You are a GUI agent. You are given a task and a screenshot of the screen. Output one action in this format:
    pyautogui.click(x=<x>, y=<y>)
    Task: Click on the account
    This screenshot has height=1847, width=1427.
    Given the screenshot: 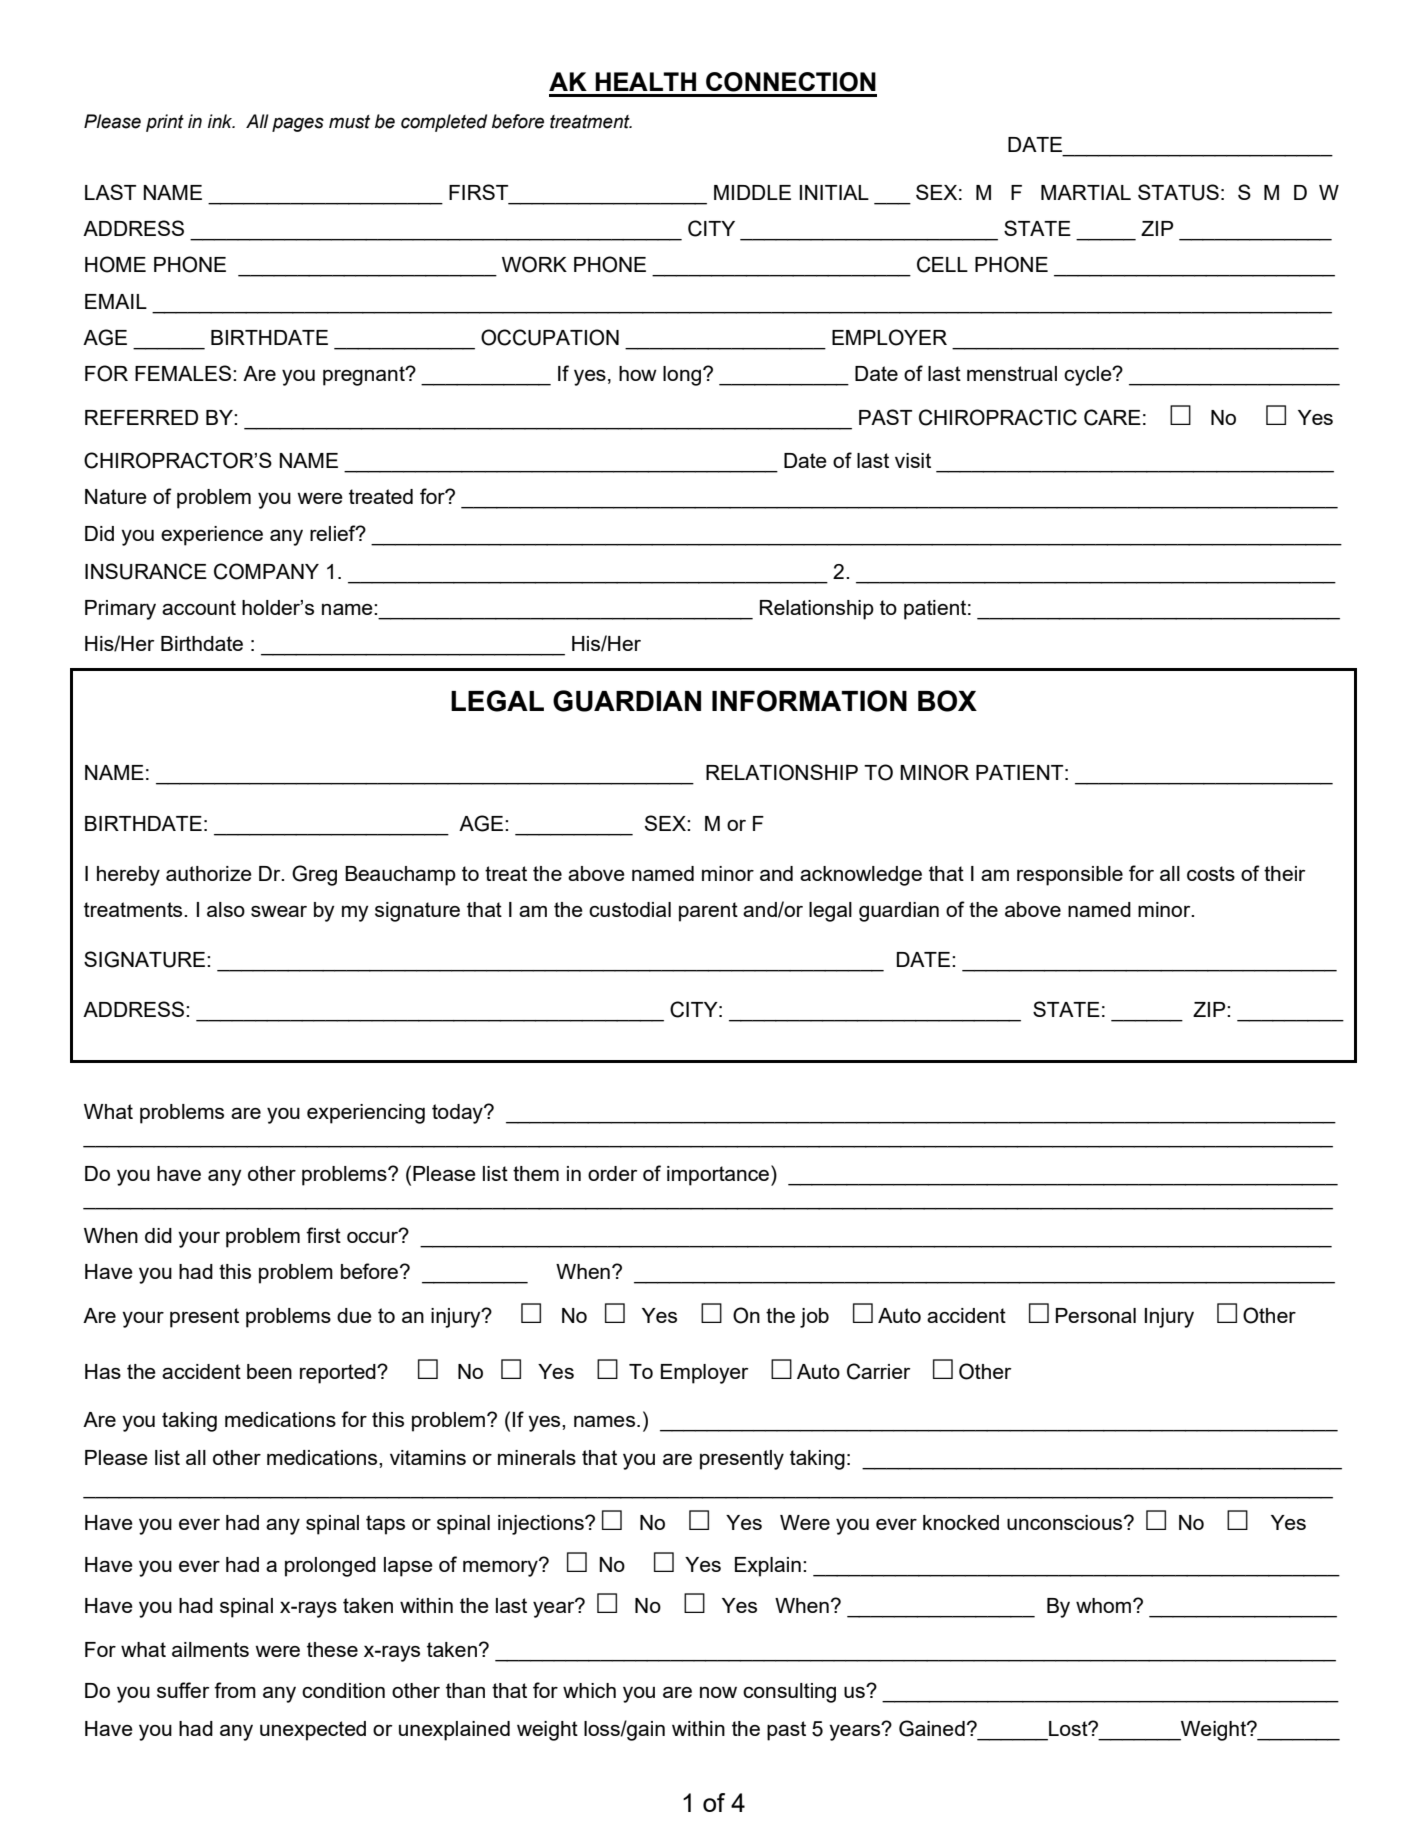 What is the action you would take?
    pyautogui.click(x=199, y=607)
